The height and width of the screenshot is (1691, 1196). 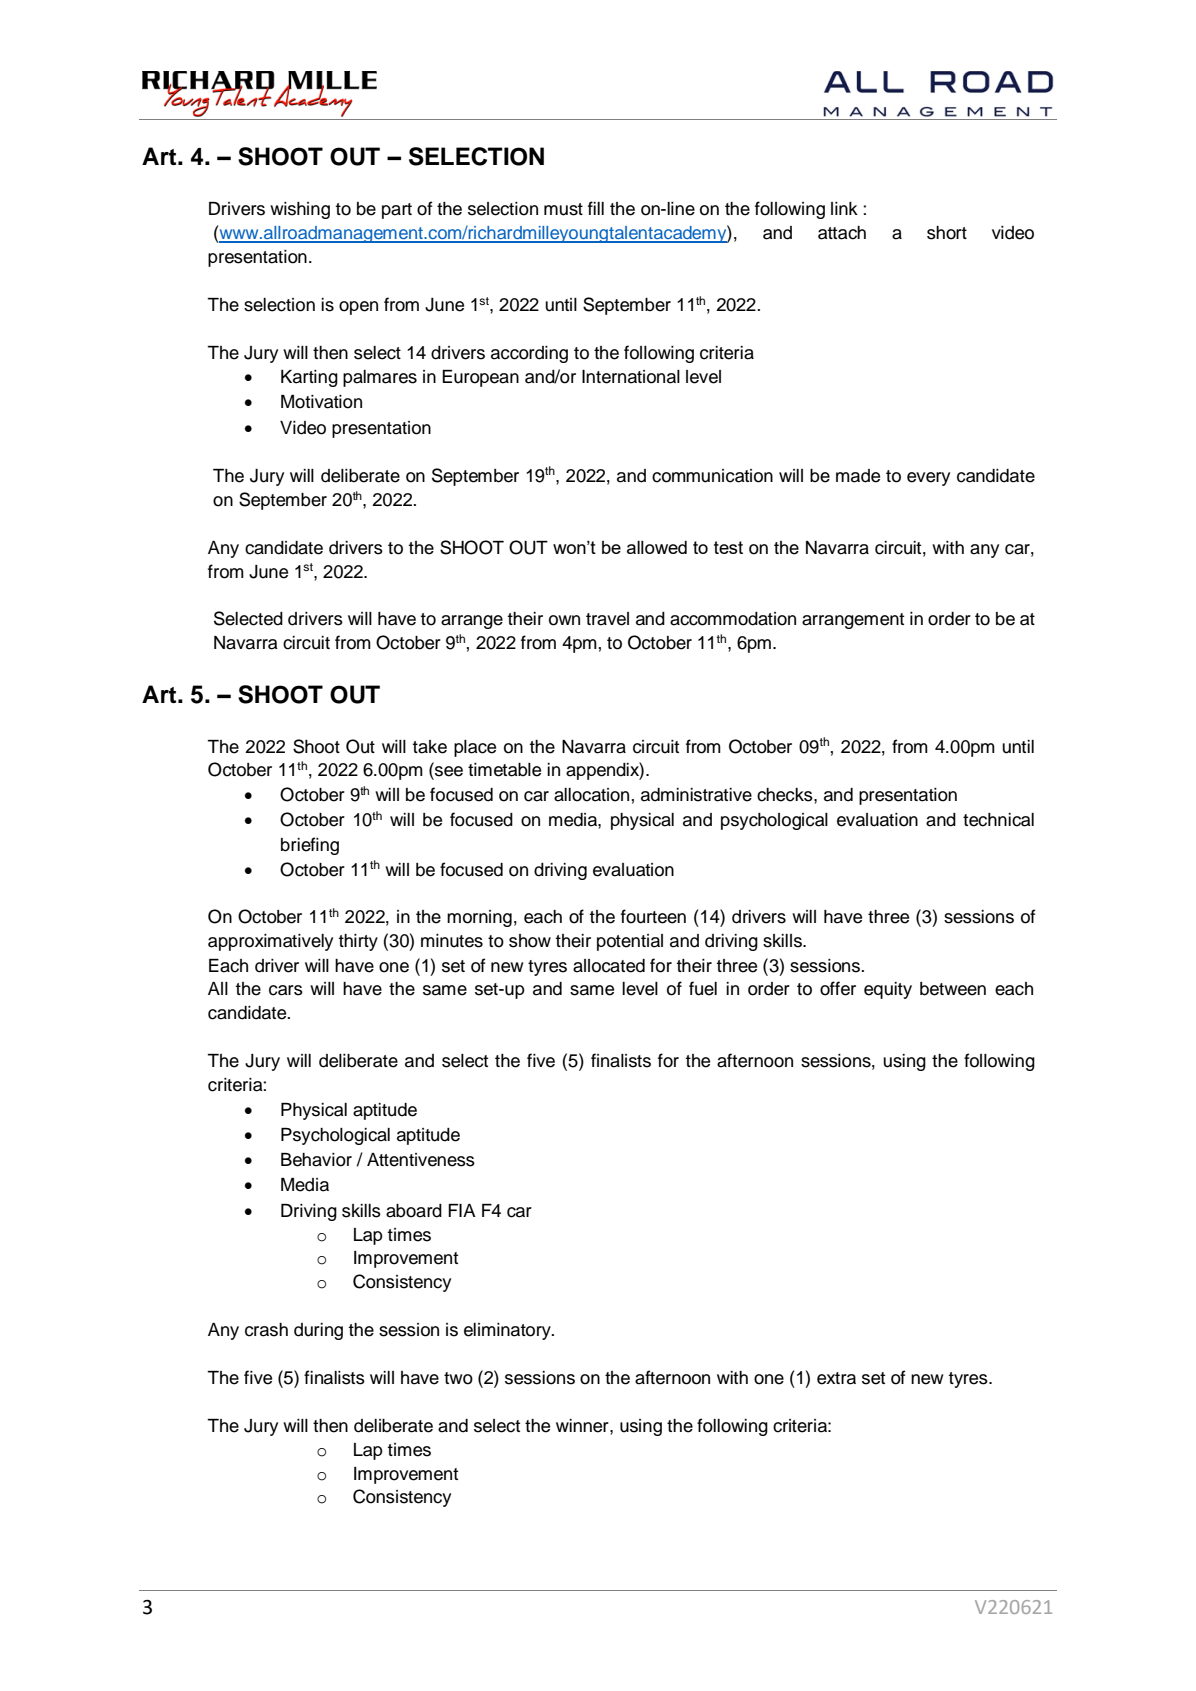 What do you see at coordinates (888, 990) in the screenshot?
I see `equity` at bounding box center [888, 990].
